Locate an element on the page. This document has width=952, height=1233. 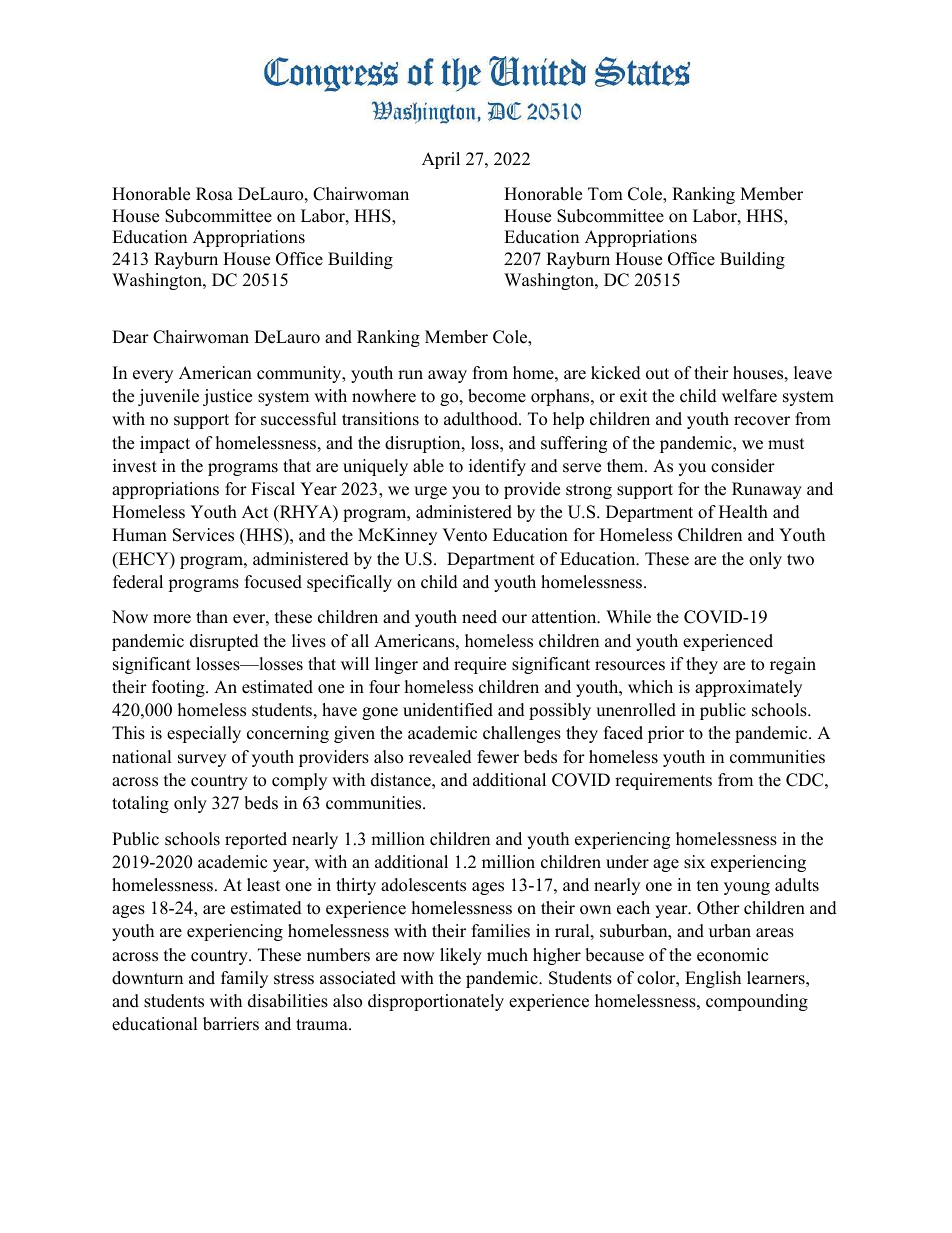
Rosa is located at coordinates (214, 194).
